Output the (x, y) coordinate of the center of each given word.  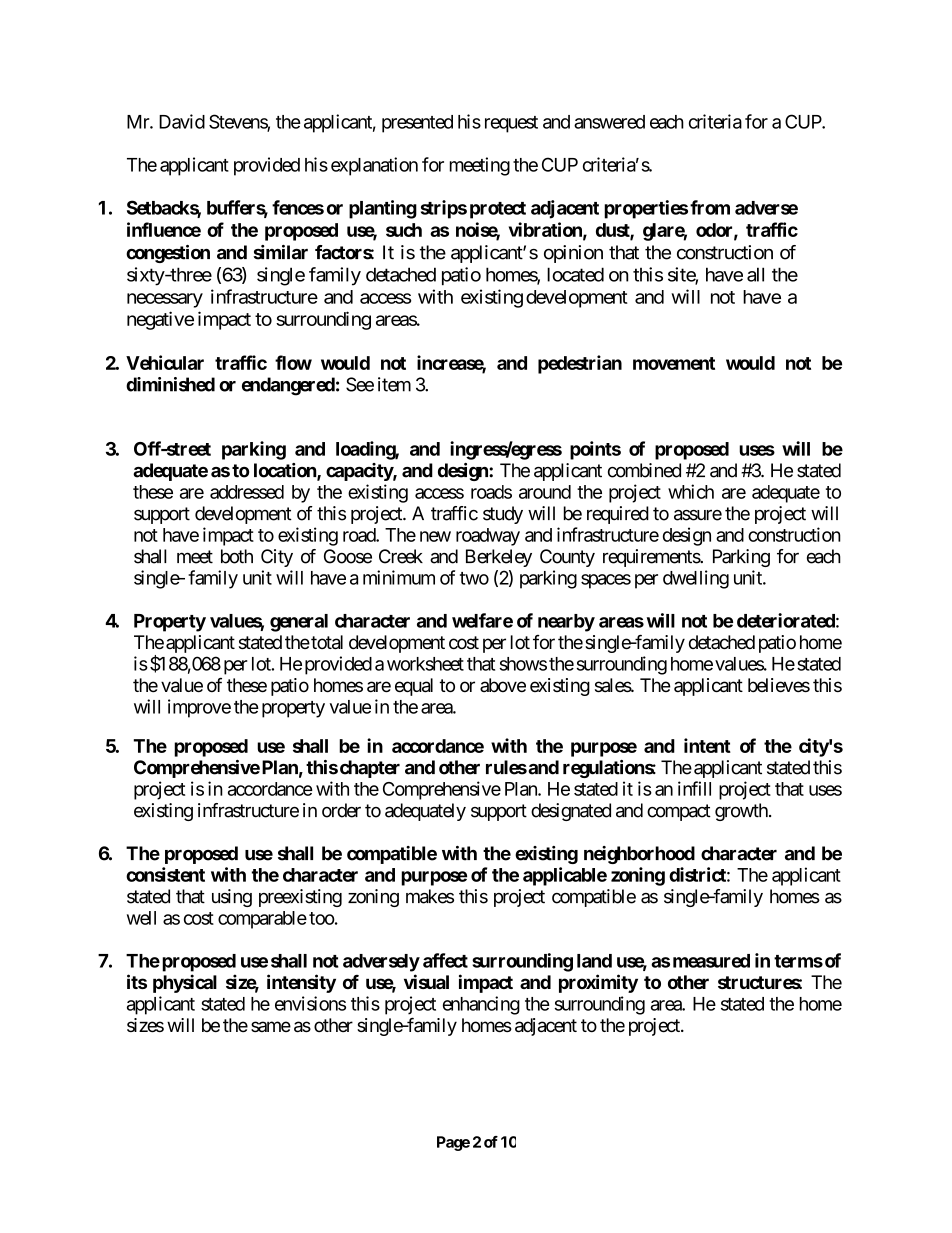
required (618, 515)
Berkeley (499, 558)
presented (417, 124)
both (237, 556)
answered (609, 122)
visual (426, 981)
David (182, 121)
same (271, 1026)
